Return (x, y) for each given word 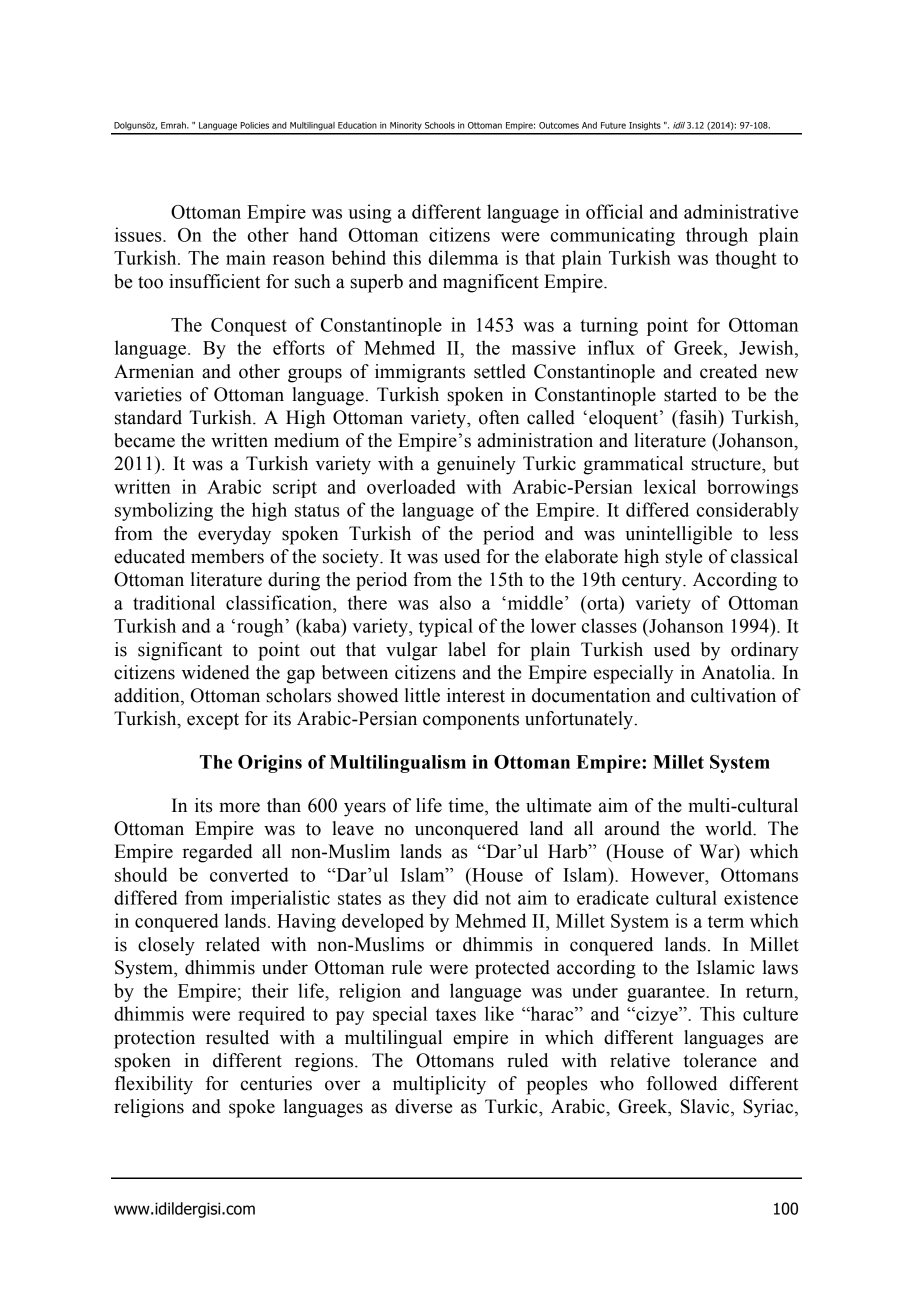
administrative (741, 211)
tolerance (720, 1060)
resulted (237, 1037)
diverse (423, 1106)
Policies (254, 125)
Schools (440, 125)
